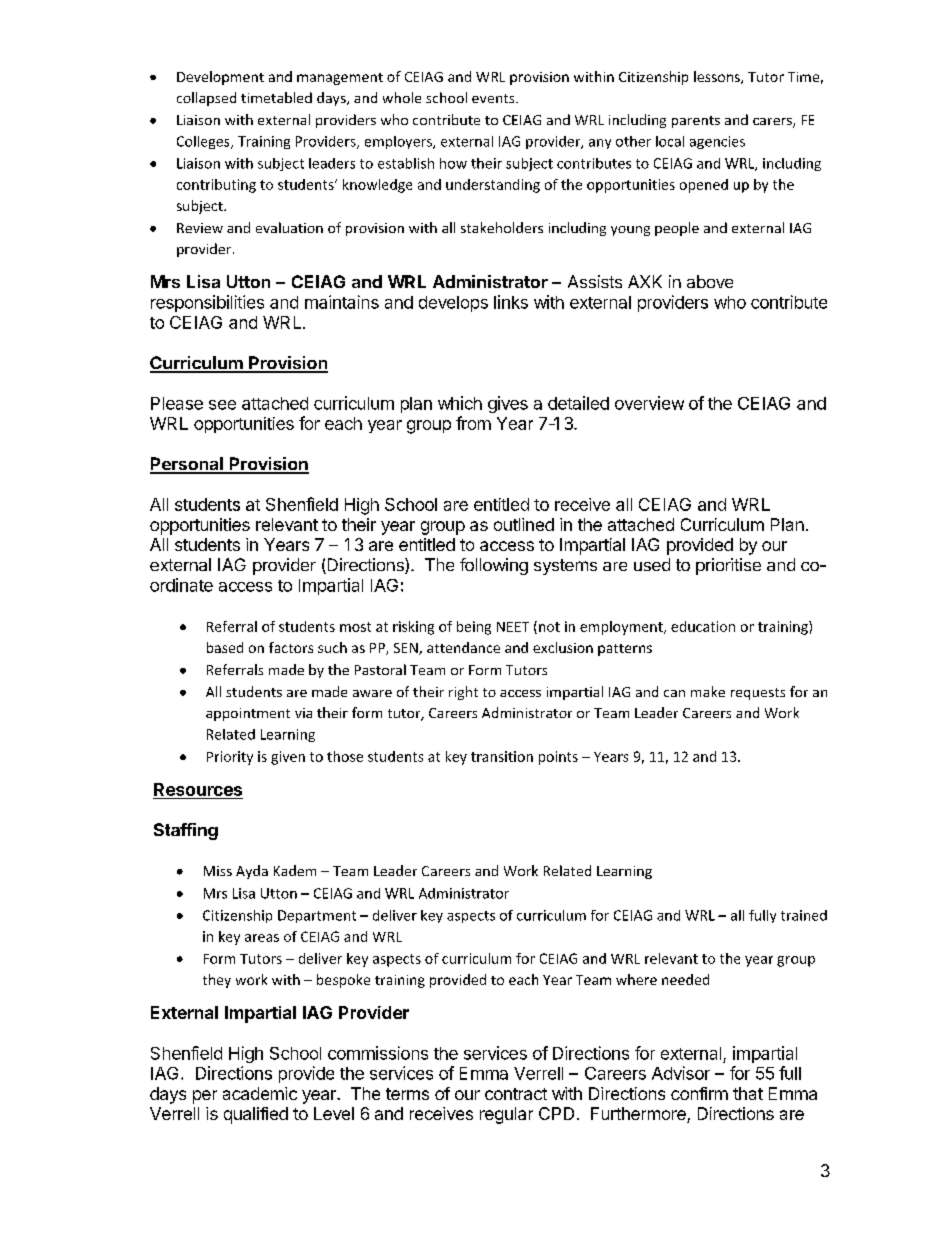 The height and width of the screenshot is (1233, 952). Describe the element at coordinates (206, 99) in the screenshot. I see `collapsed` at that location.
